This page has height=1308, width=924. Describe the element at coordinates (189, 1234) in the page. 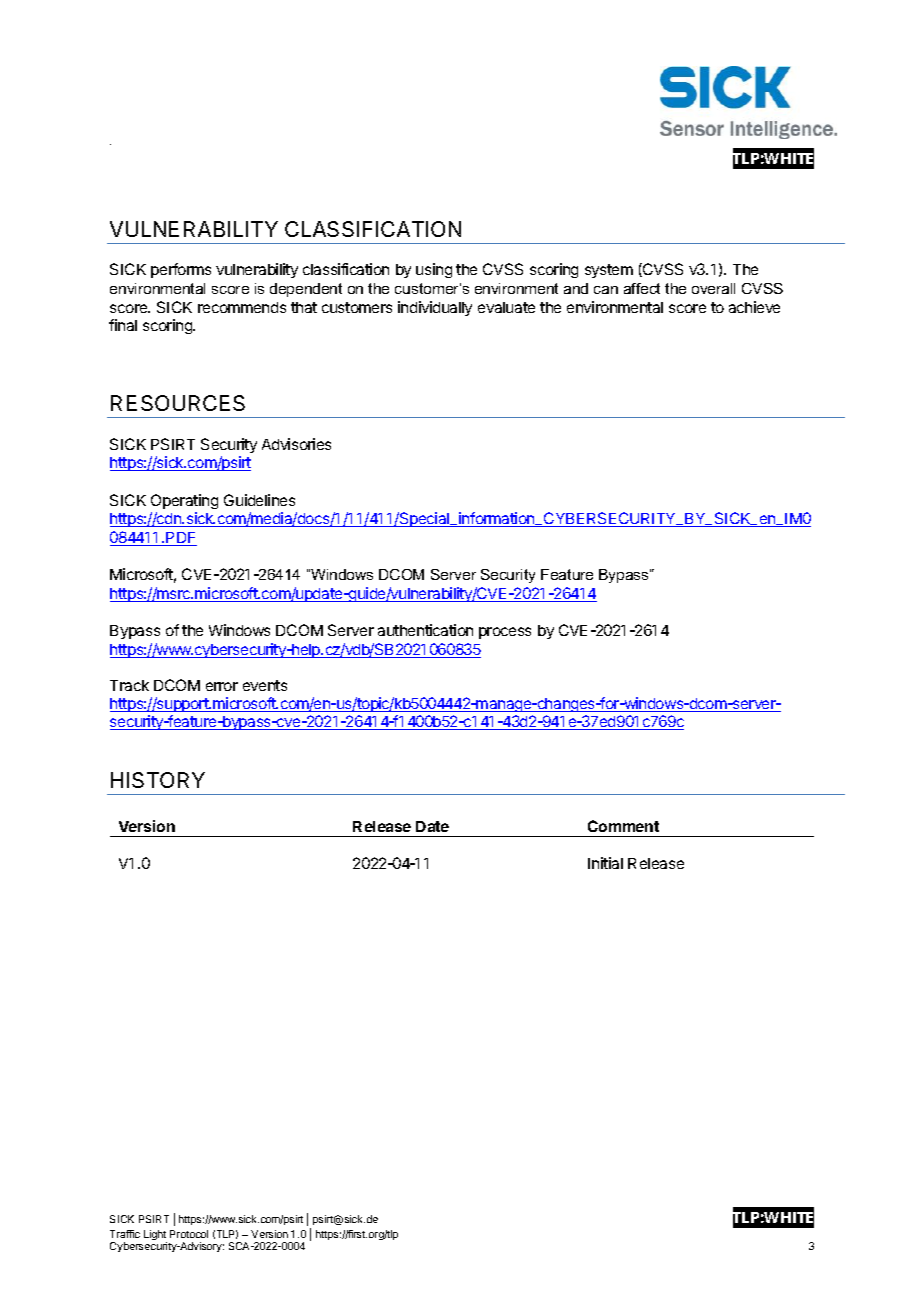

I see `Protocol` at that location.
